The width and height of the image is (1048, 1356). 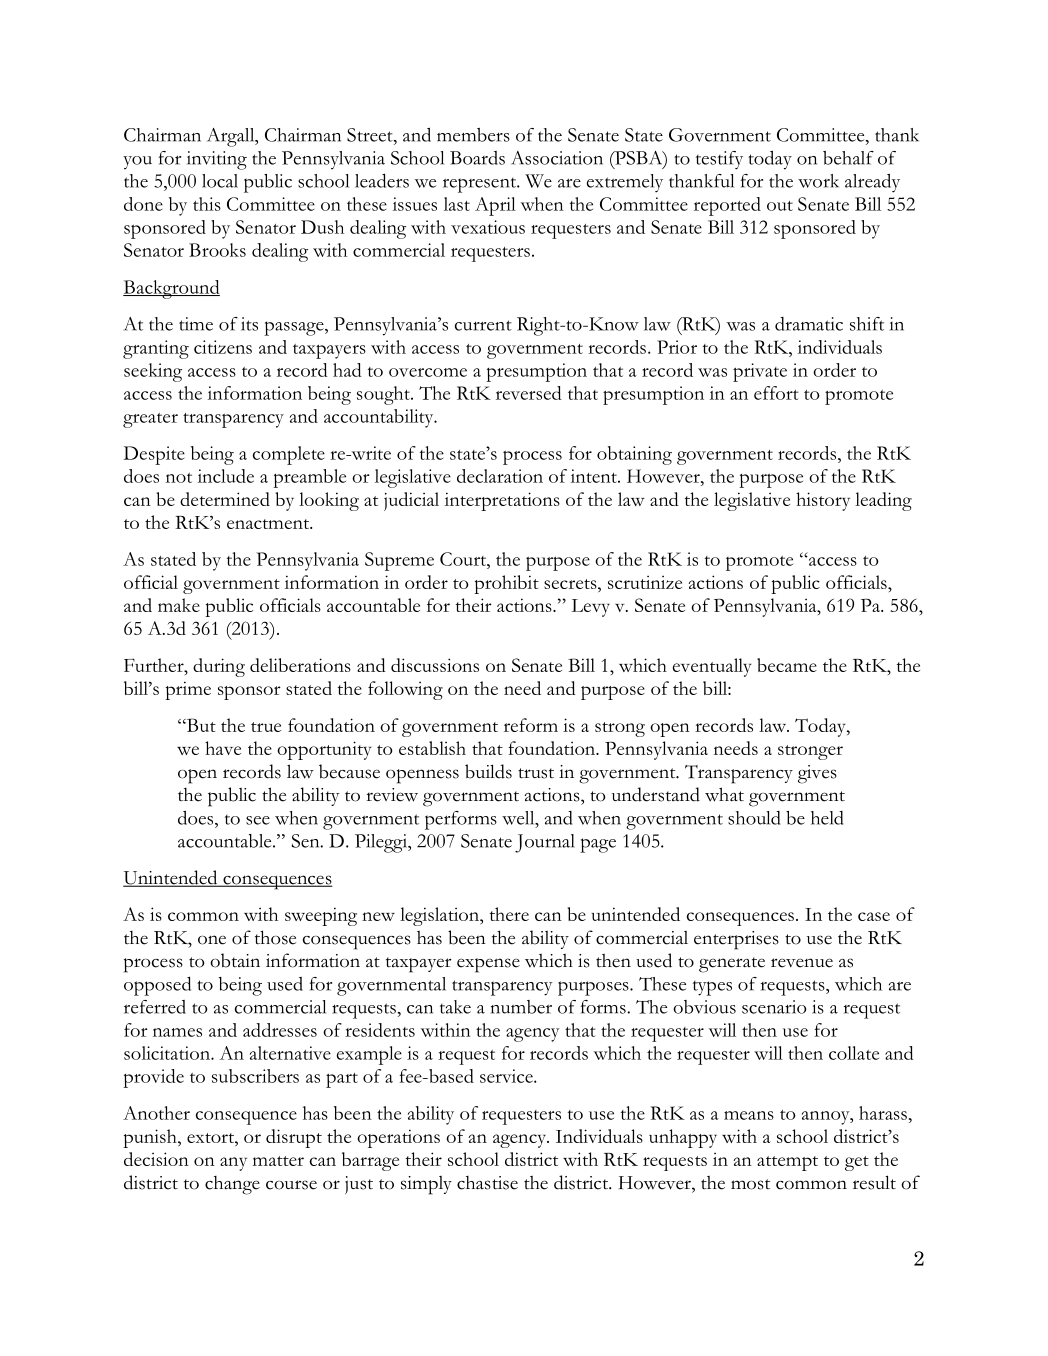 What do you see at coordinates (217, 160) in the image?
I see `inviting` at bounding box center [217, 160].
